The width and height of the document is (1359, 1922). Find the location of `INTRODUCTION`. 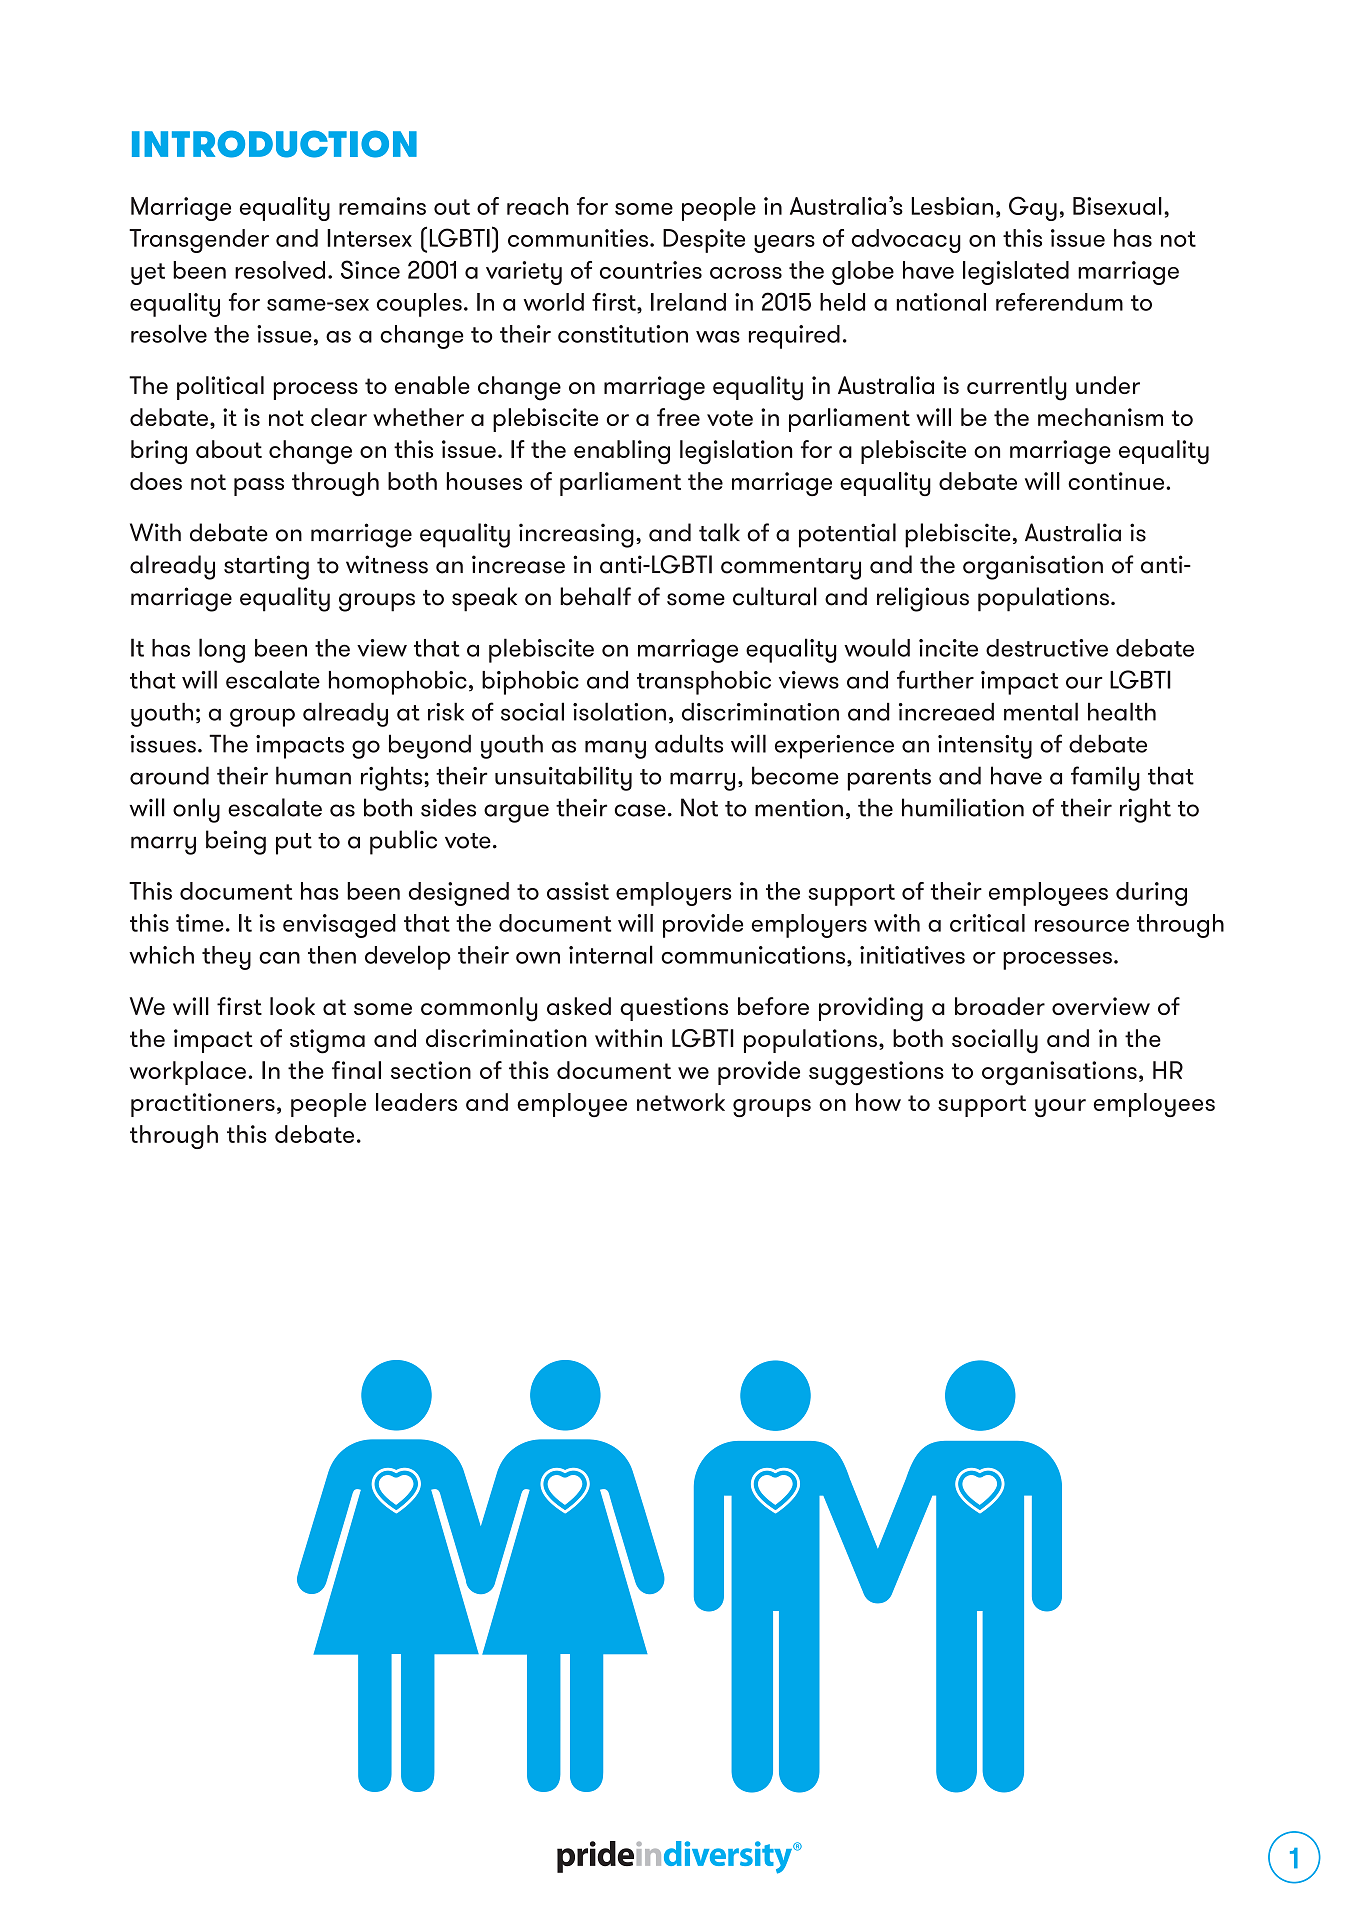

INTRODUCTION is located at coordinates (274, 144).
